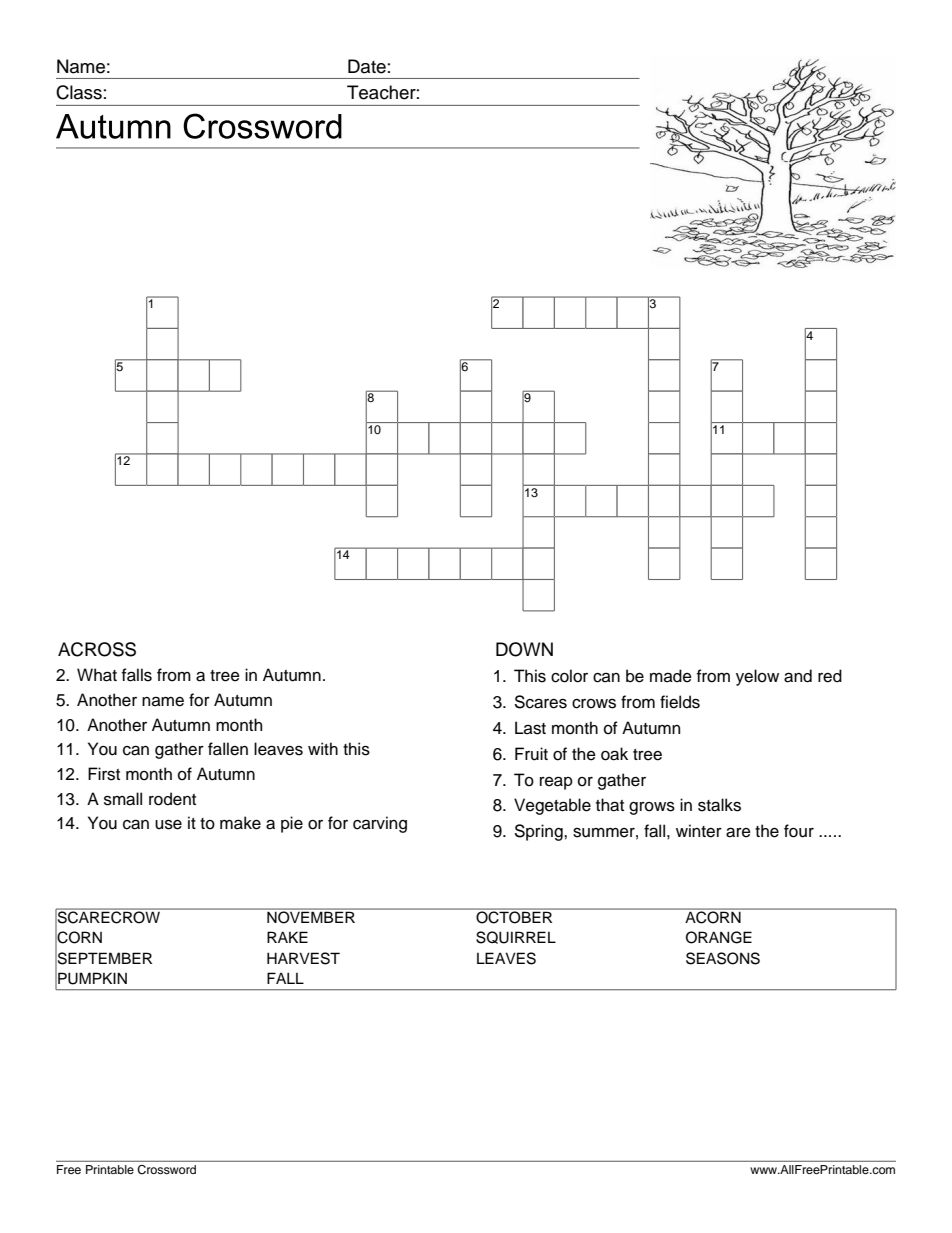 The height and width of the screenshot is (1233, 952). I want to click on Scares, so click(540, 702).
